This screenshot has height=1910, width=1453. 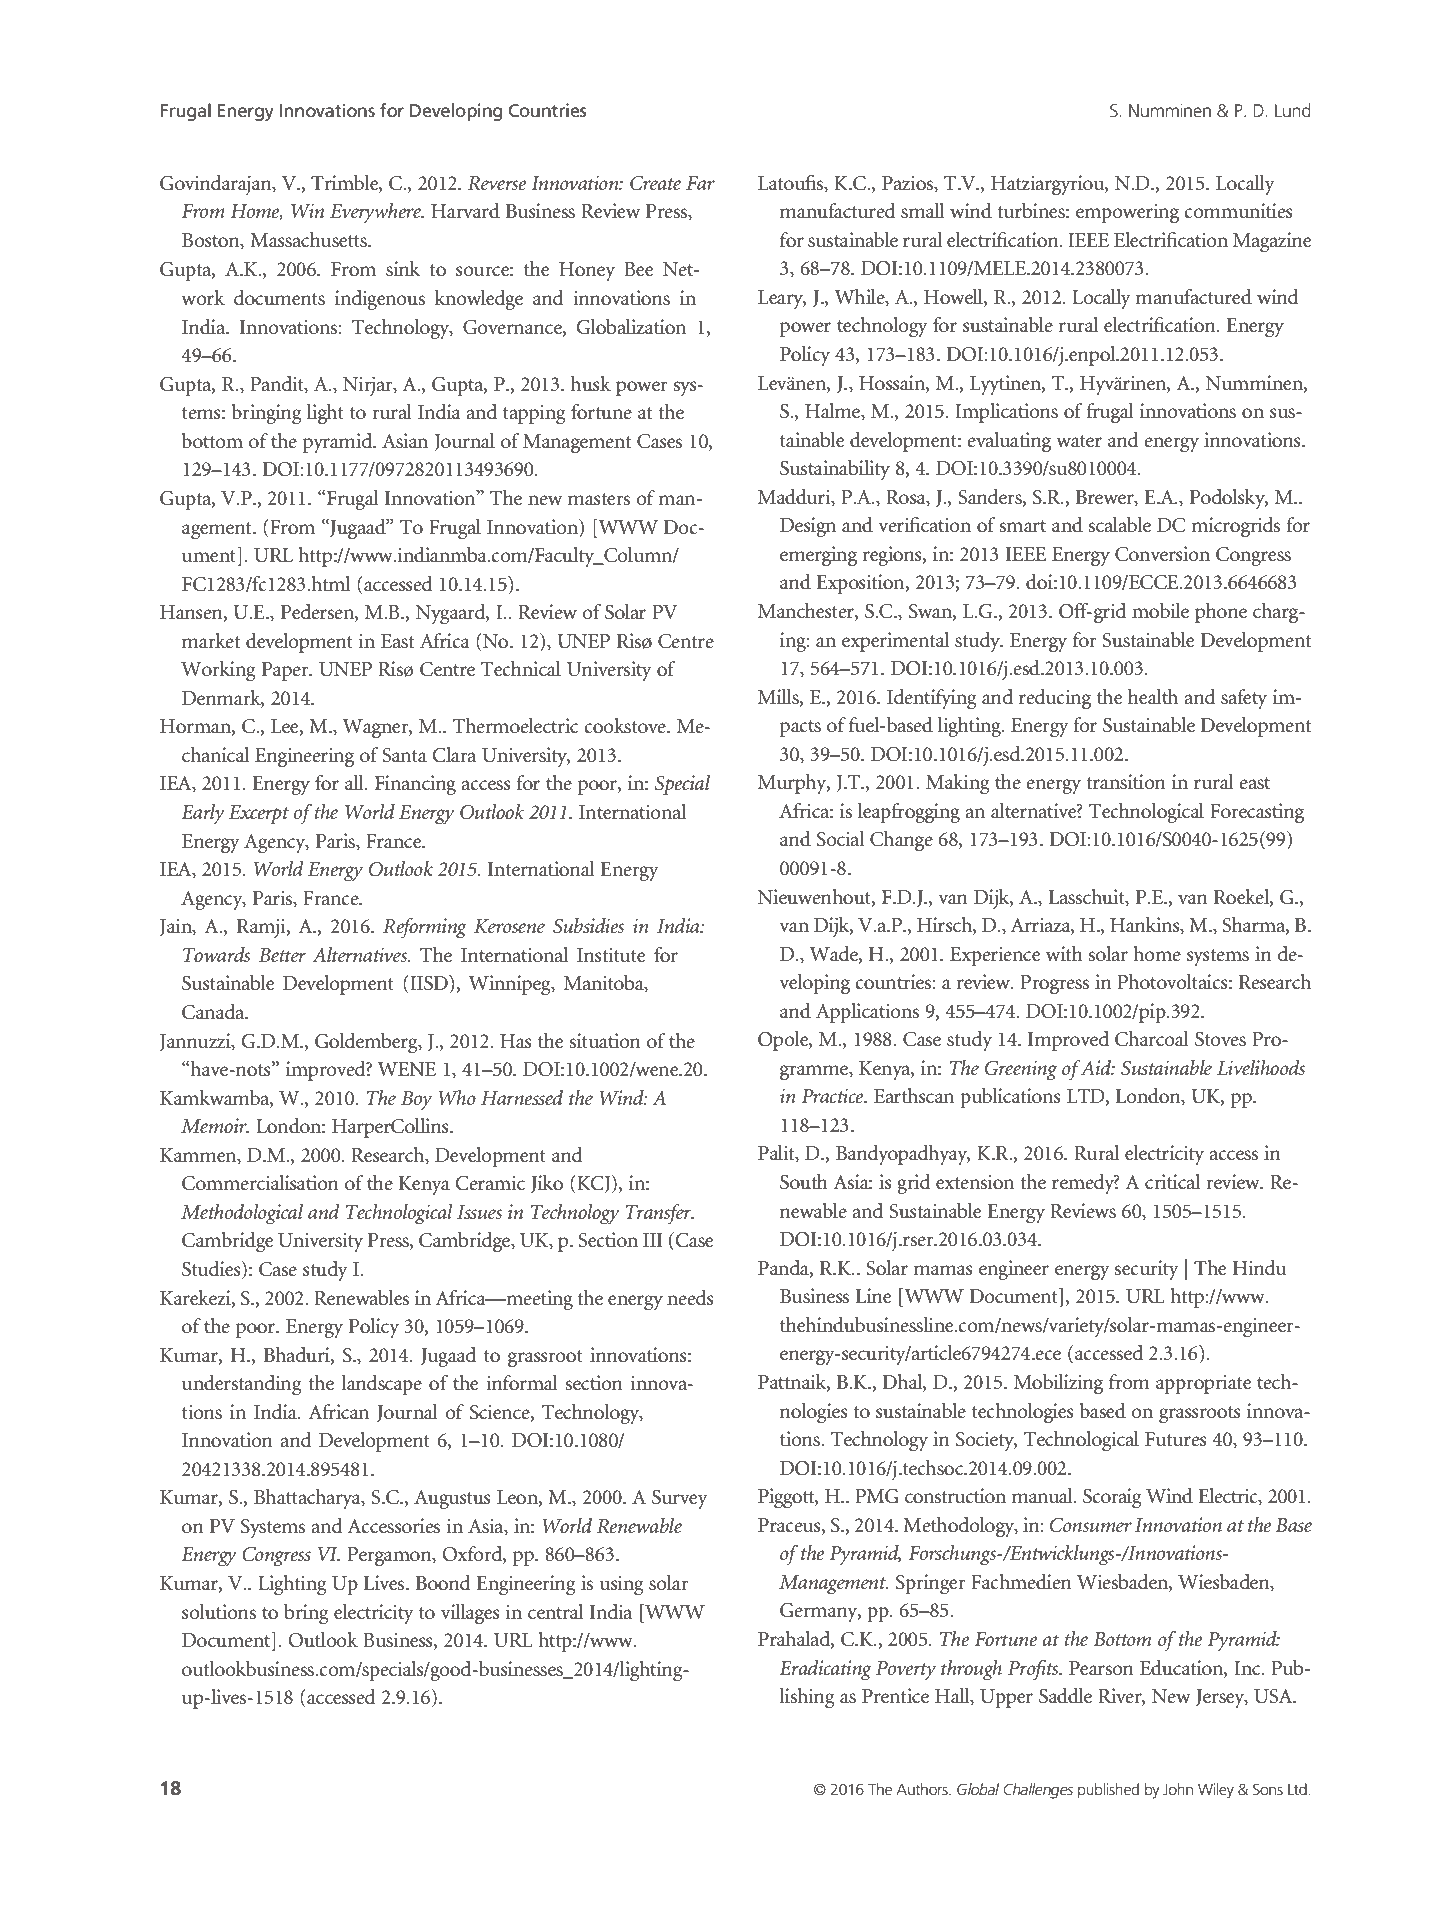 I want to click on Wade, so click(x=835, y=954).
